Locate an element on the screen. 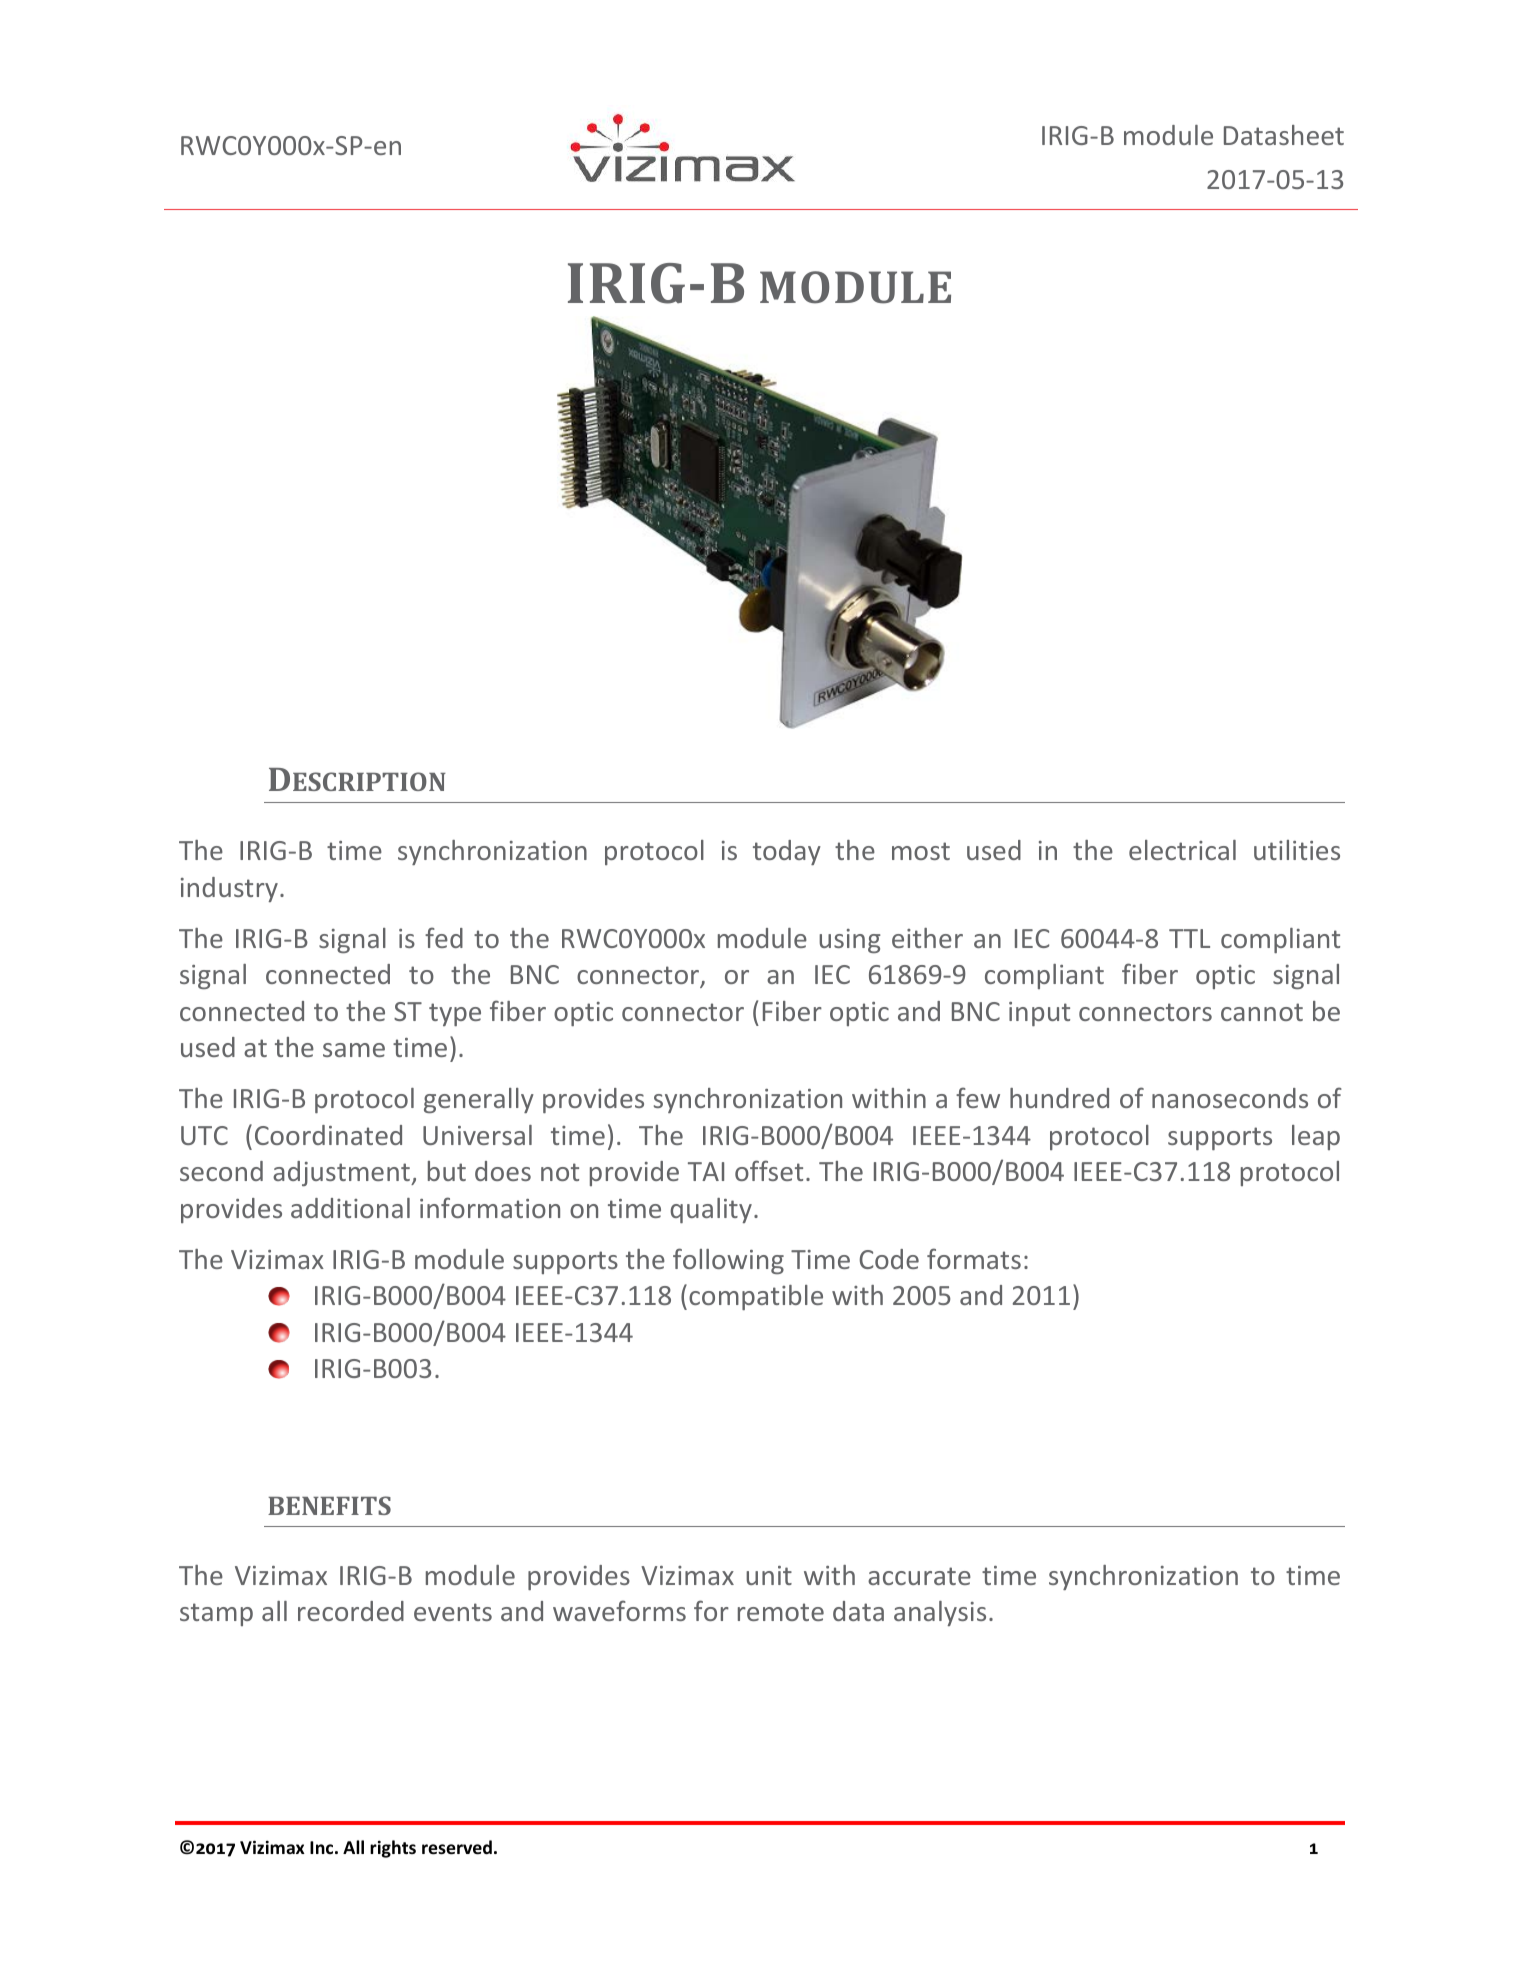 This screenshot has width=1520, height=1968. leap is located at coordinates (1316, 1137).
